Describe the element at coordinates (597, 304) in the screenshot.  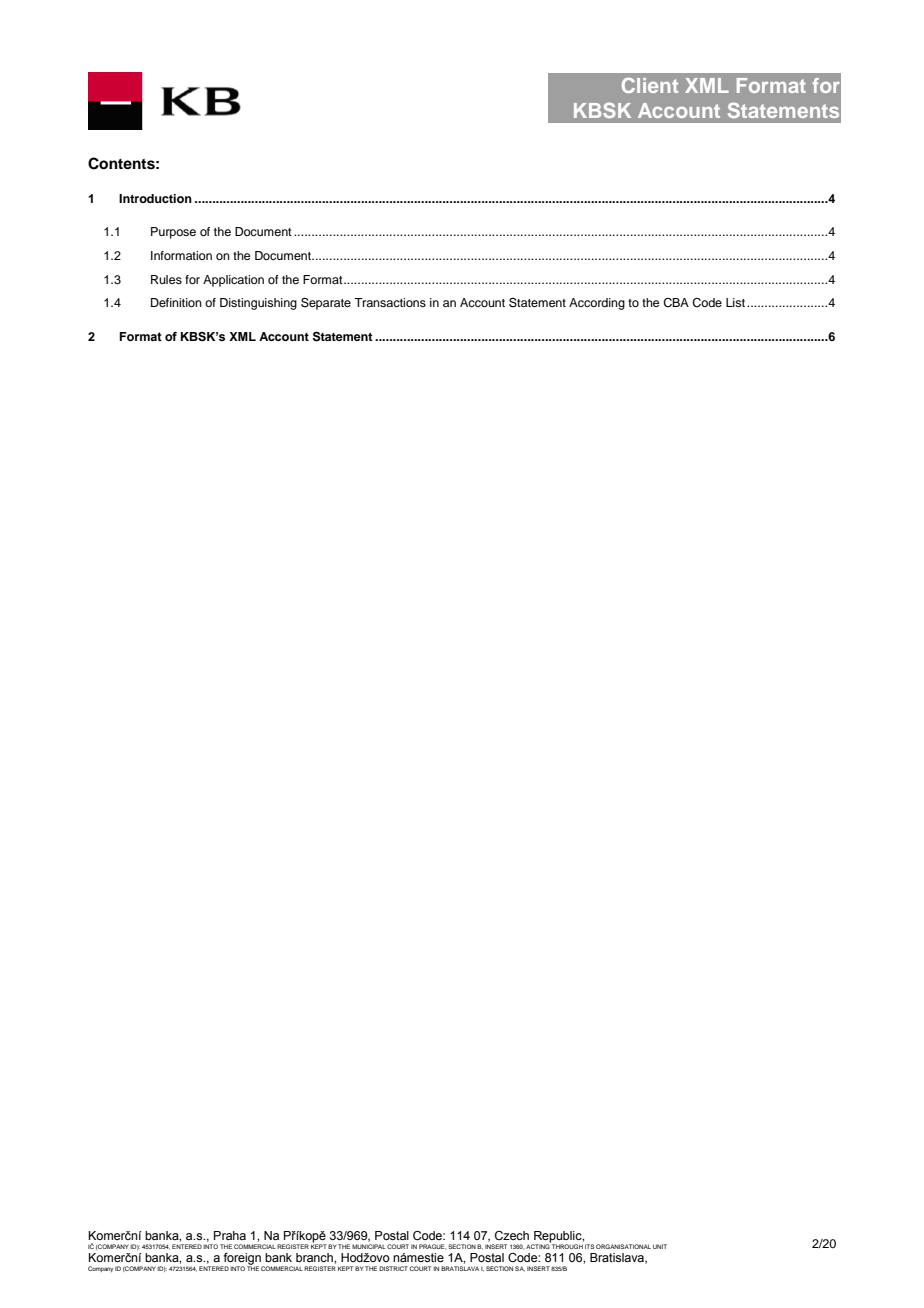
I see `According` at that location.
